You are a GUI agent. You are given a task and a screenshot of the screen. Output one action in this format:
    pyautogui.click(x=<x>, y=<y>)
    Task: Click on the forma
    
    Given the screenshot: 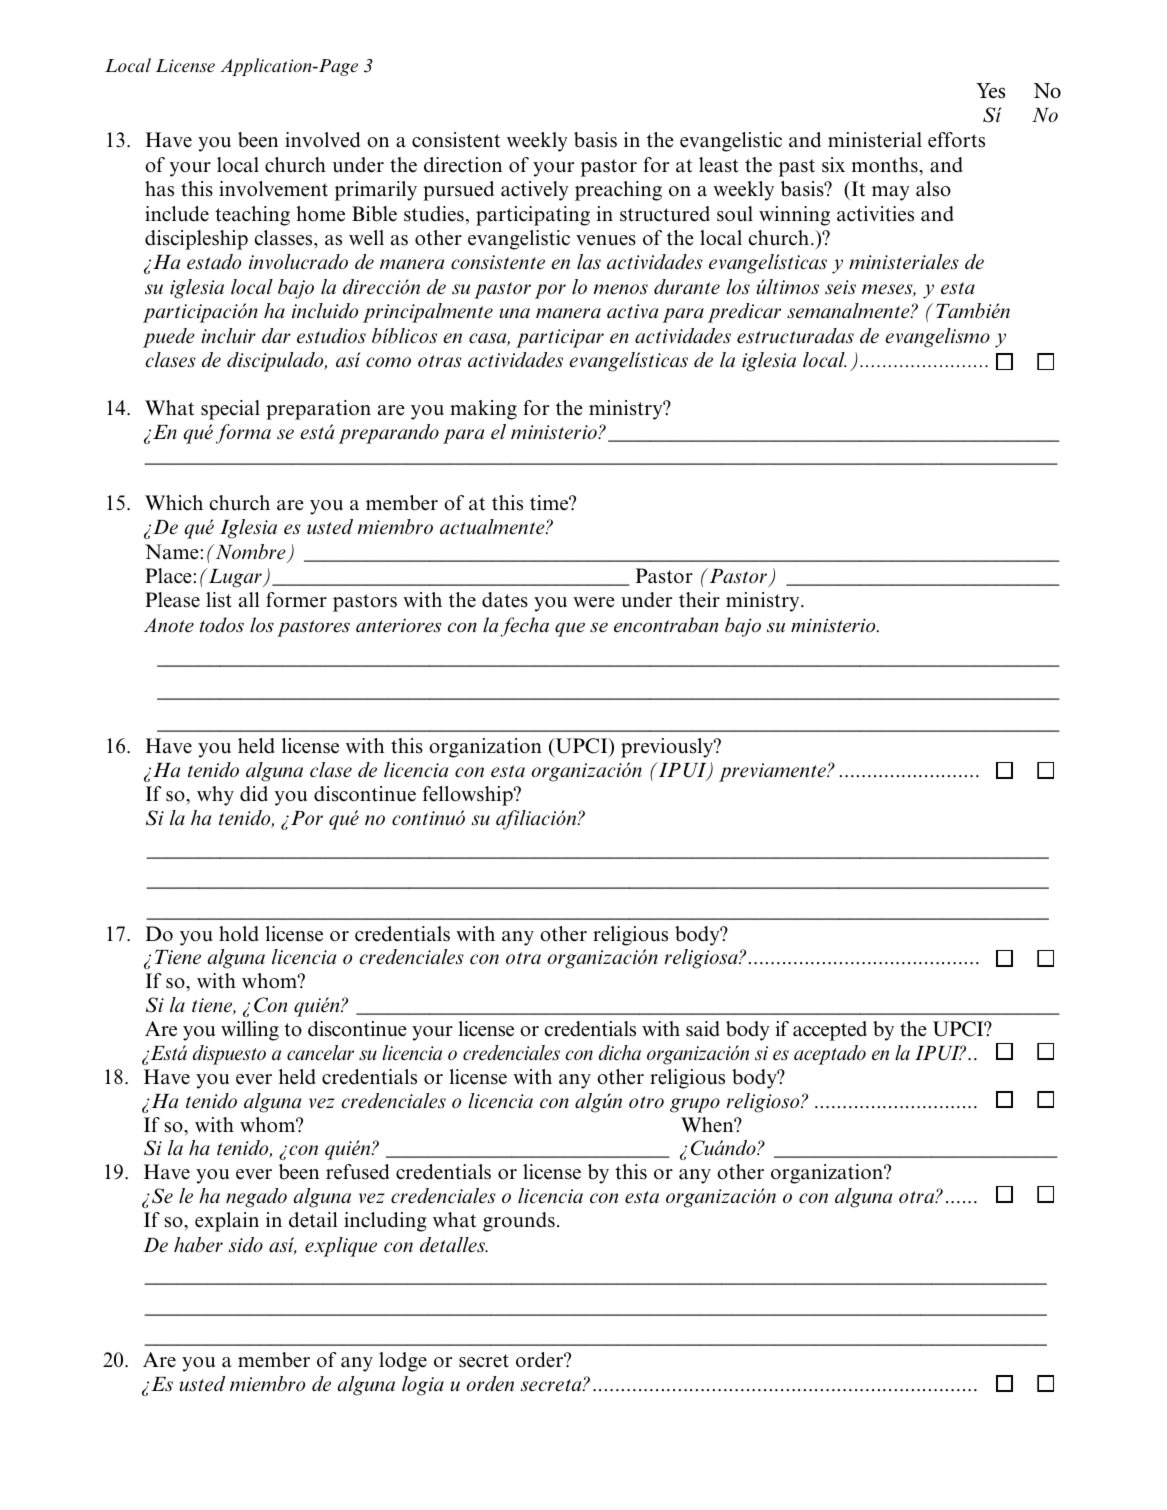 What is the action you would take?
    pyautogui.click(x=243, y=434)
